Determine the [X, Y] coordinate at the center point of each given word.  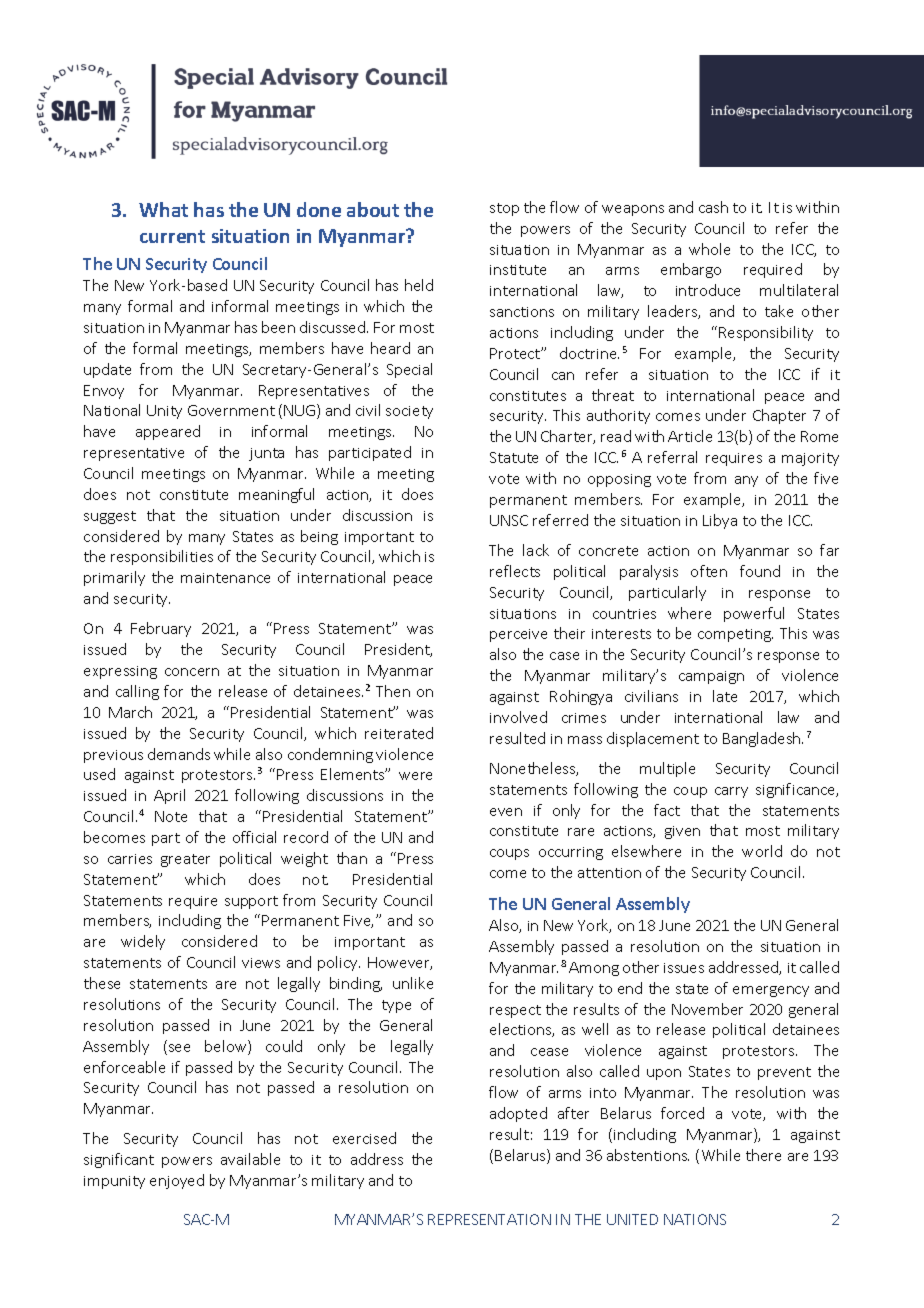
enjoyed [177, 1181]
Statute [514, 457]
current [172, 236]
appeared [168, 432]
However [400, 963]
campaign [711, 677]
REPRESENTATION [489, 1219]
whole [709, 249]
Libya [720, 521]
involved [518, 717]
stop [504, 209]
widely [143, 942]
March [130, 712]
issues [684, 968]
